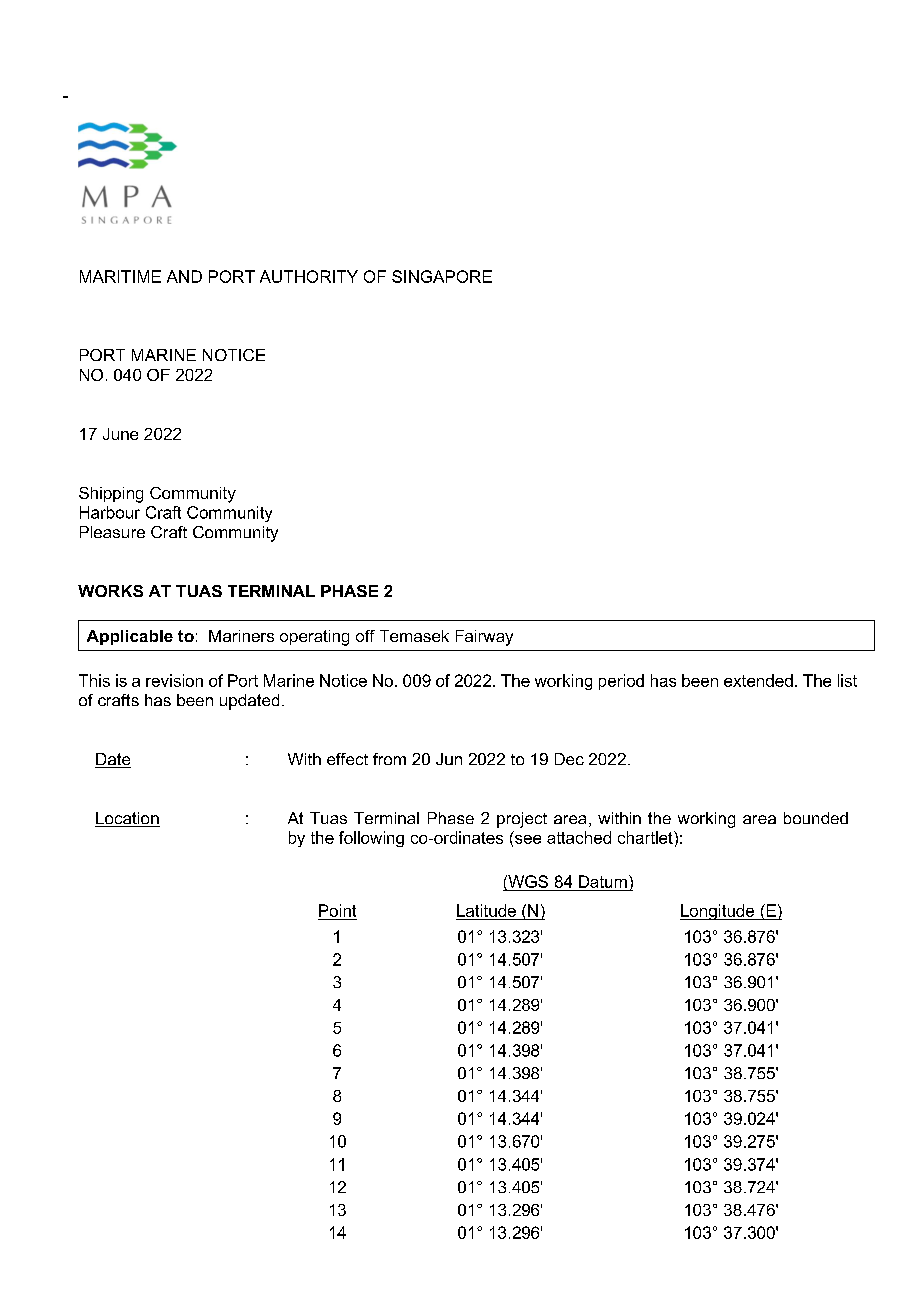 Image resolution: width=924 pixels, height=1308 pixels. Describe the element at coordinates (309, 276) in the image. I see `AUTHORITY` at that location.
